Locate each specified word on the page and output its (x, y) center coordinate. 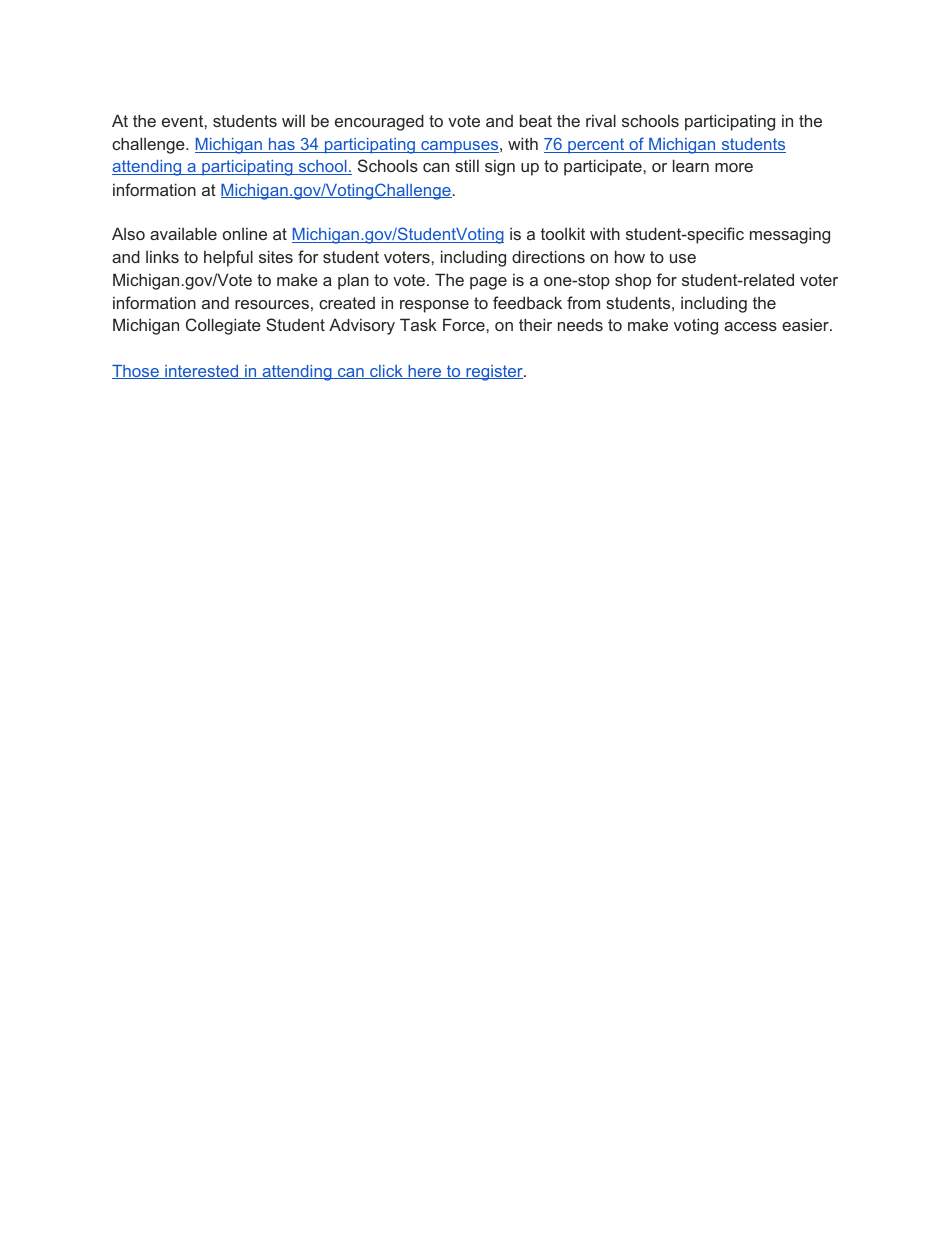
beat (536, 120)
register (494, 373)
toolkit (563, 233)
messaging (790, 235)
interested (202, 372)
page (488, 283)
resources (272, 304)
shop (633, 281)
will (293, 120)
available (183, 233)
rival (601, 120)
